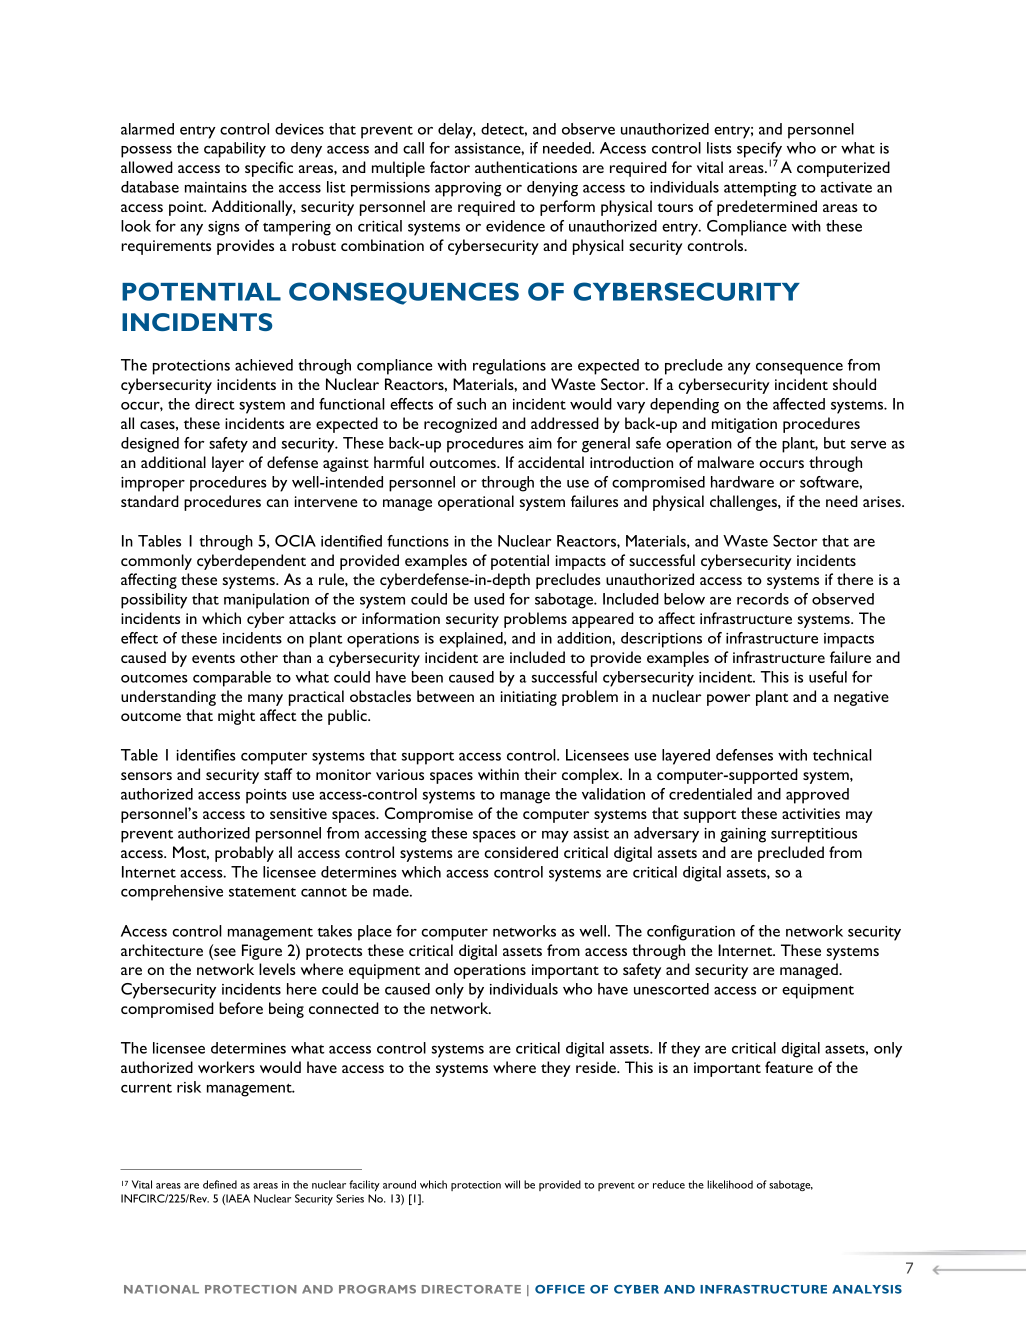 Image resolution: width=1026 pixels, height=1327 pixels. Describe the element at coordinates (526, 167) in the document. I see `authentications` at that location.
